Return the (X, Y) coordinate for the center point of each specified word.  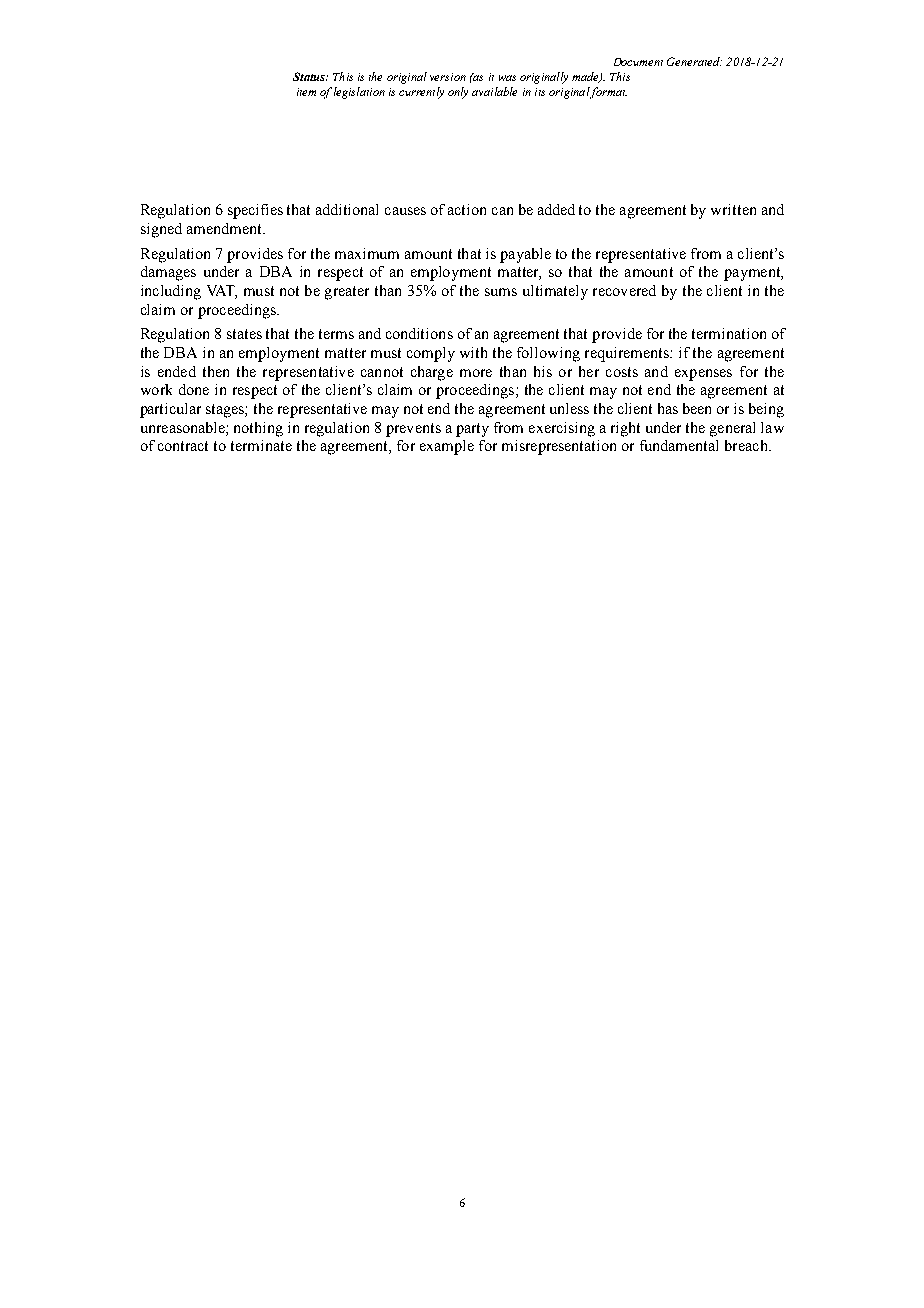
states (244, 334)
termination (729, 333)
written (733, 209)
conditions (419, 333)
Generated (694, 61)
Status (310, 76)
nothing (258, 429)
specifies (255, 211)
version (448, 77)
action (467, 209)
